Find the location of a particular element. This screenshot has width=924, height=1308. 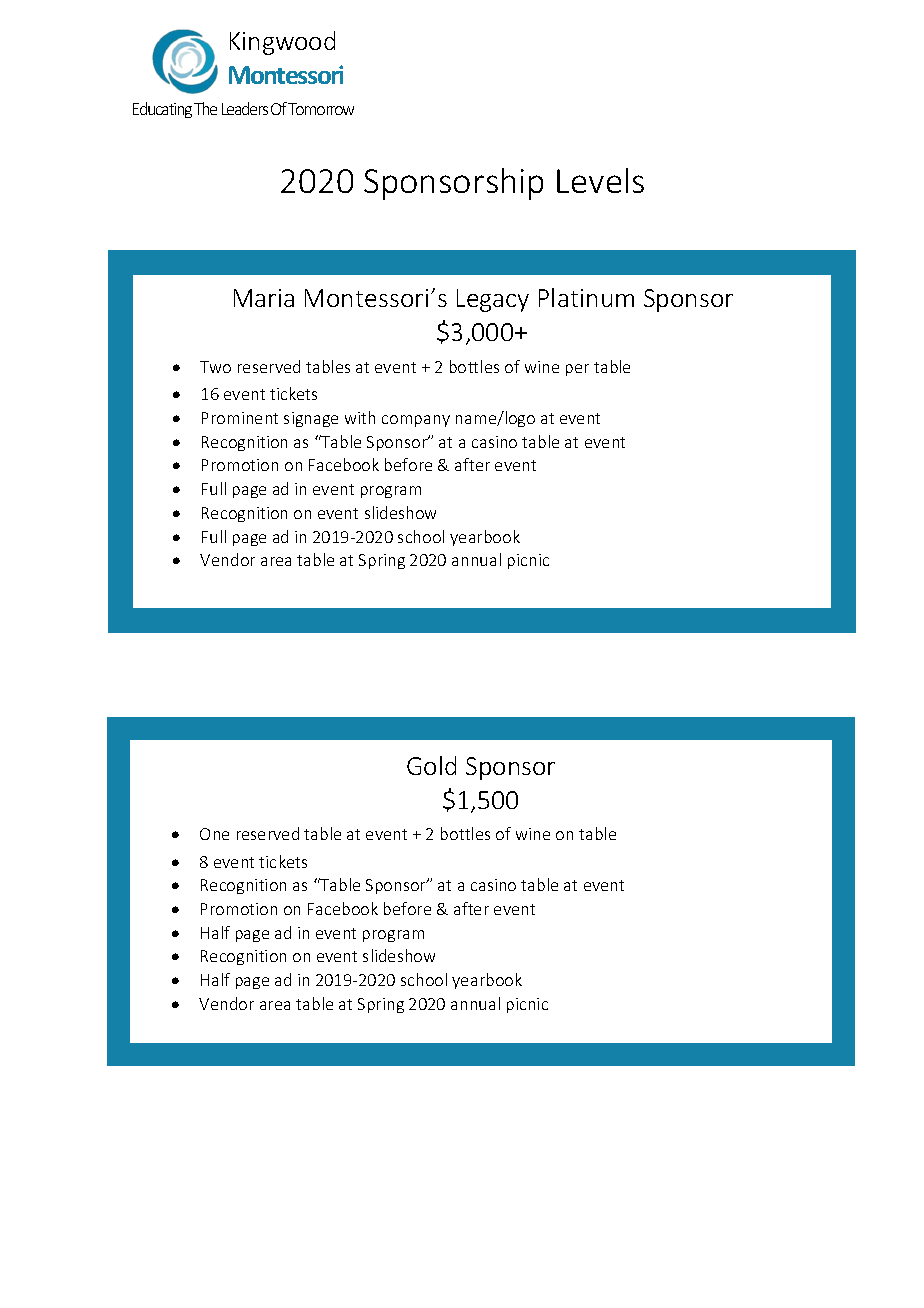

company is located at coordinates (416, 421).
